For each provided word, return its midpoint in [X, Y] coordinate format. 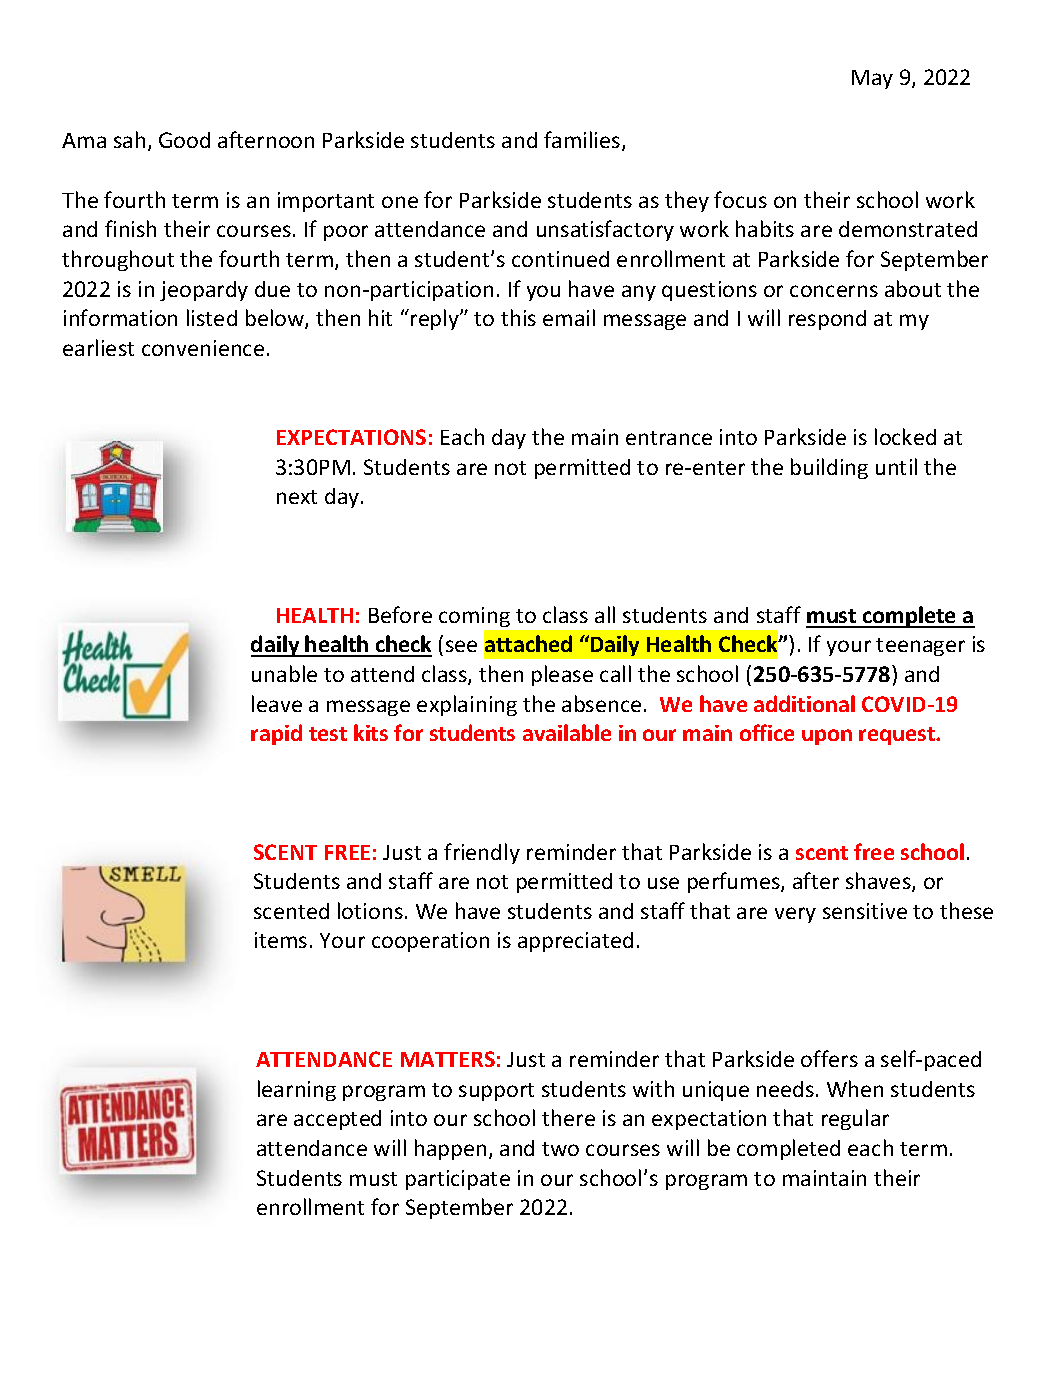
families [583, 141]
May [872, 79]
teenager [920, 647]
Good [184, 140]
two [560, 1149]
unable [284, 673]
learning [297, 1090]
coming [474, 617]
